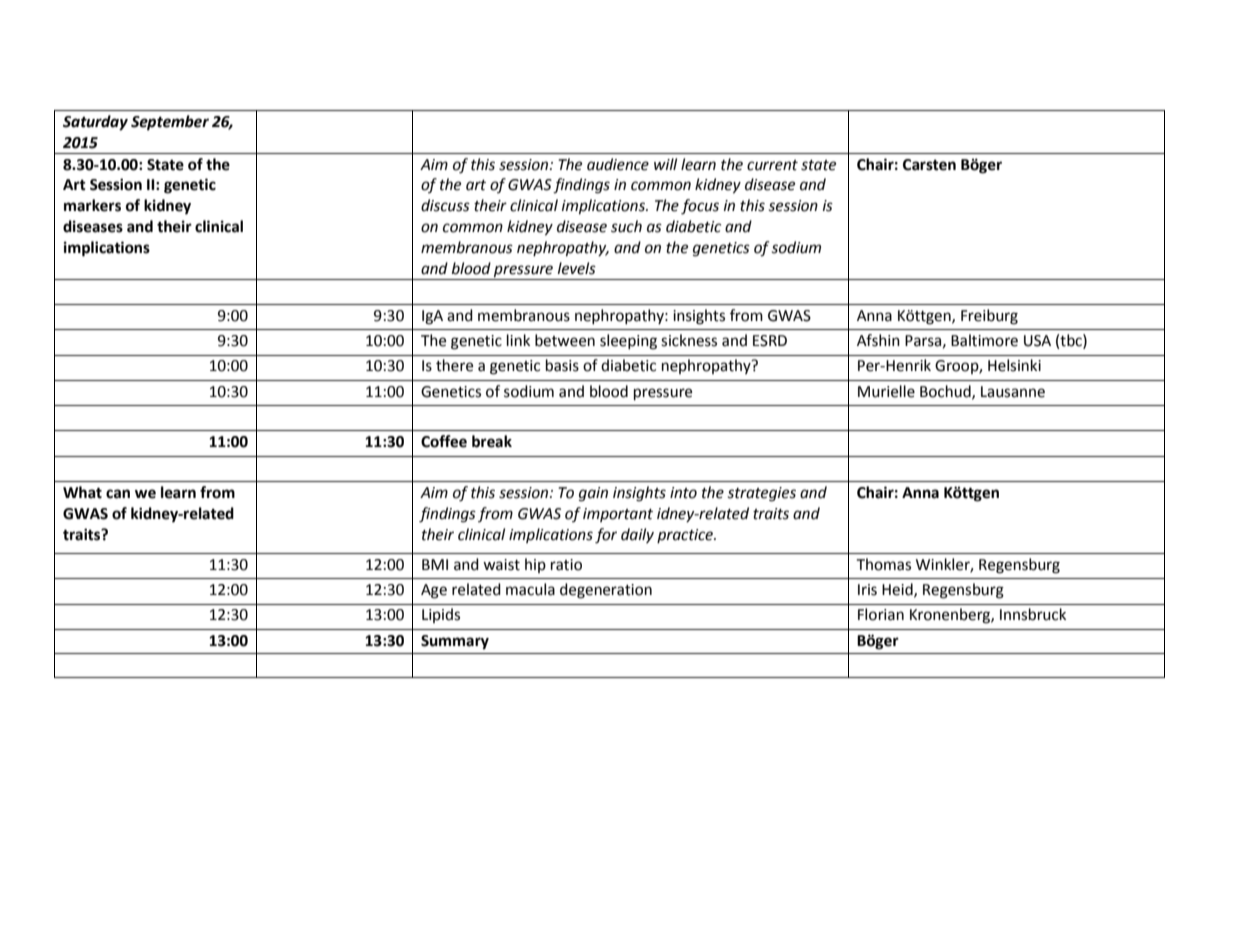 The width and height of the screenshot is (1233, 952). What do you see at coordinates (562, 365) in the screenshot?
I see `basis` at bounding box center [562, 365].
